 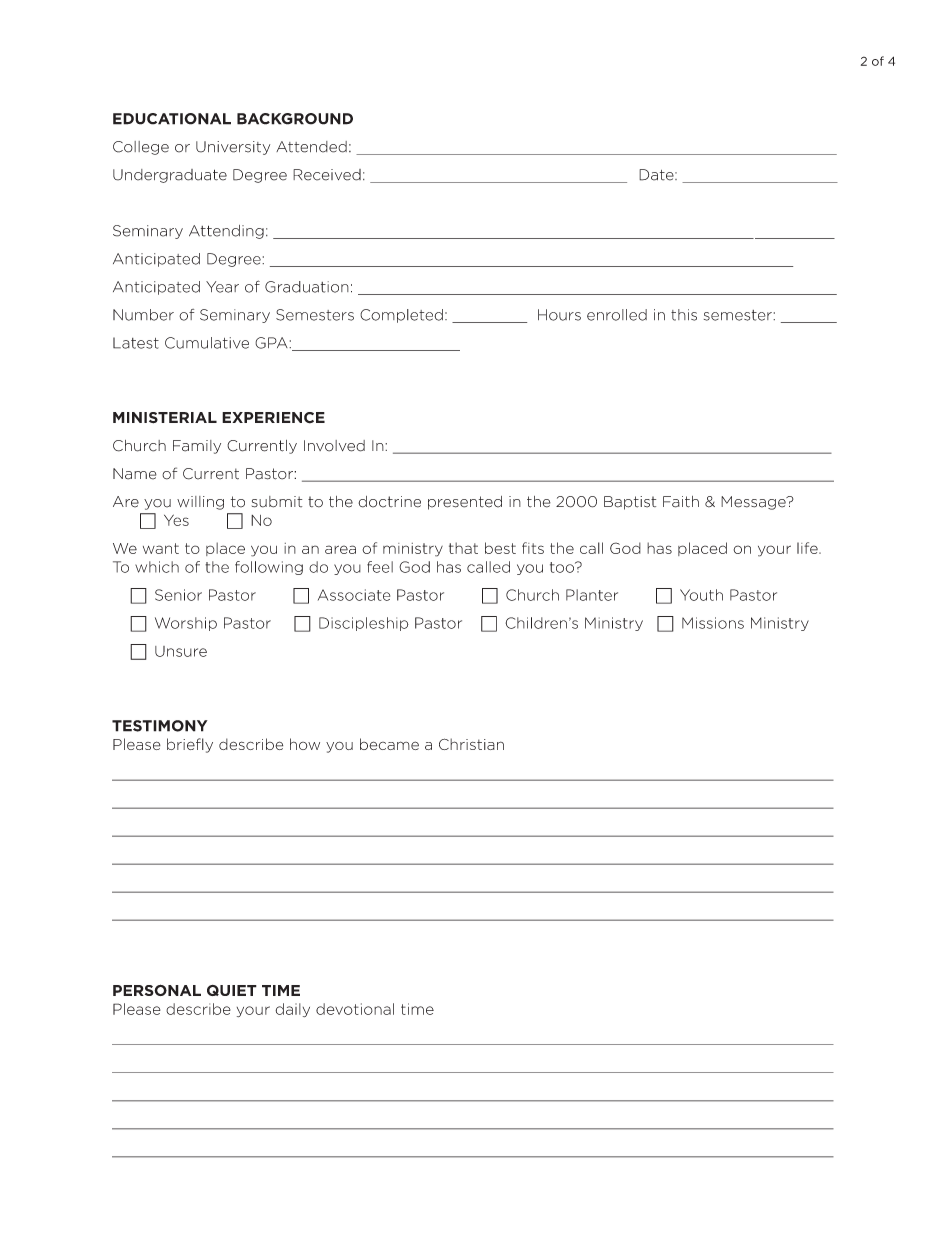 What do you see at coordinates (233, 148) in the screenshot?
I see `University` at bounding box center [233, 148].
